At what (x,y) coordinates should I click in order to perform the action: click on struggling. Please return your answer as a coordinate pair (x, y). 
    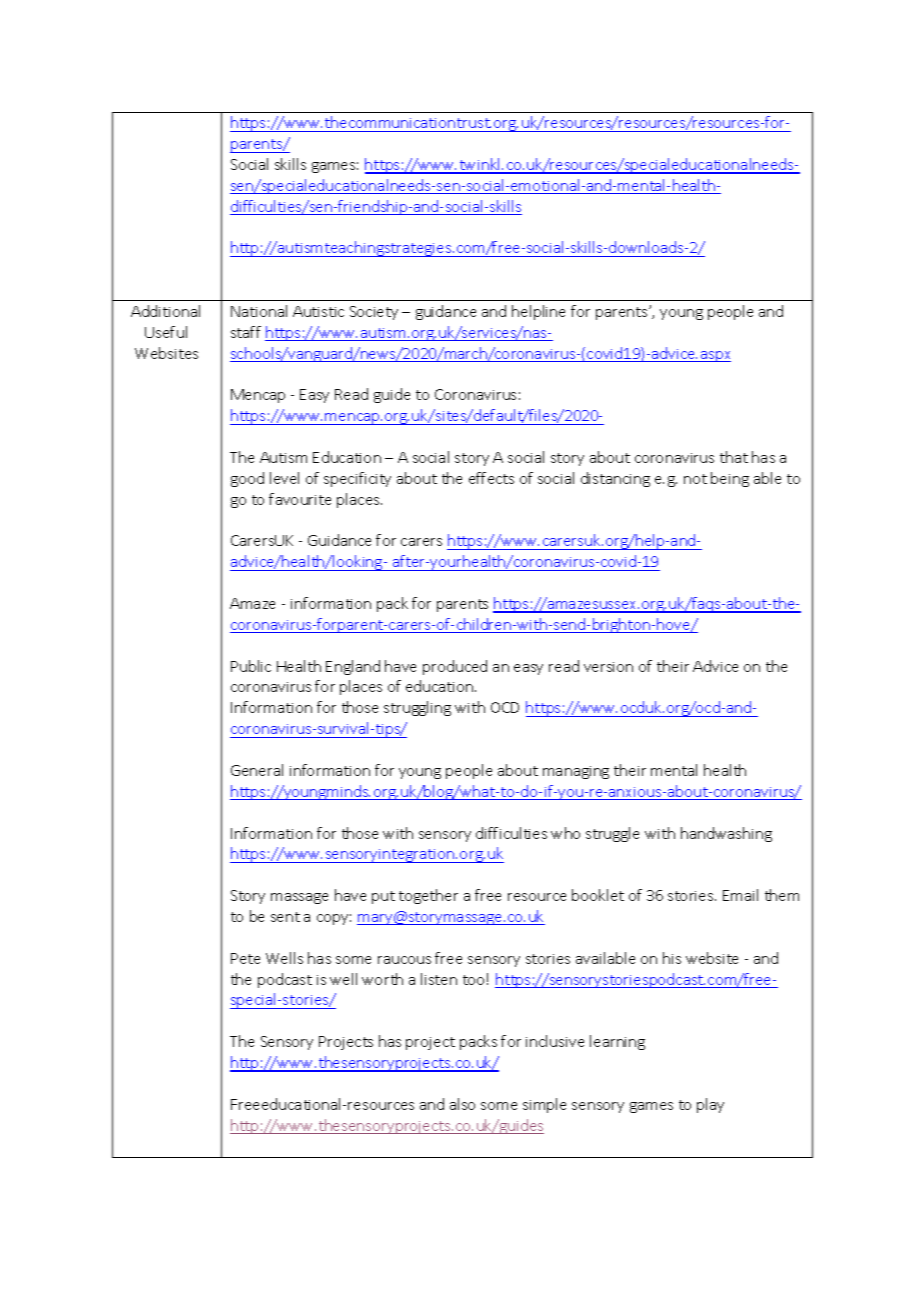
    Looking at the image, I should click on (417, 708).
